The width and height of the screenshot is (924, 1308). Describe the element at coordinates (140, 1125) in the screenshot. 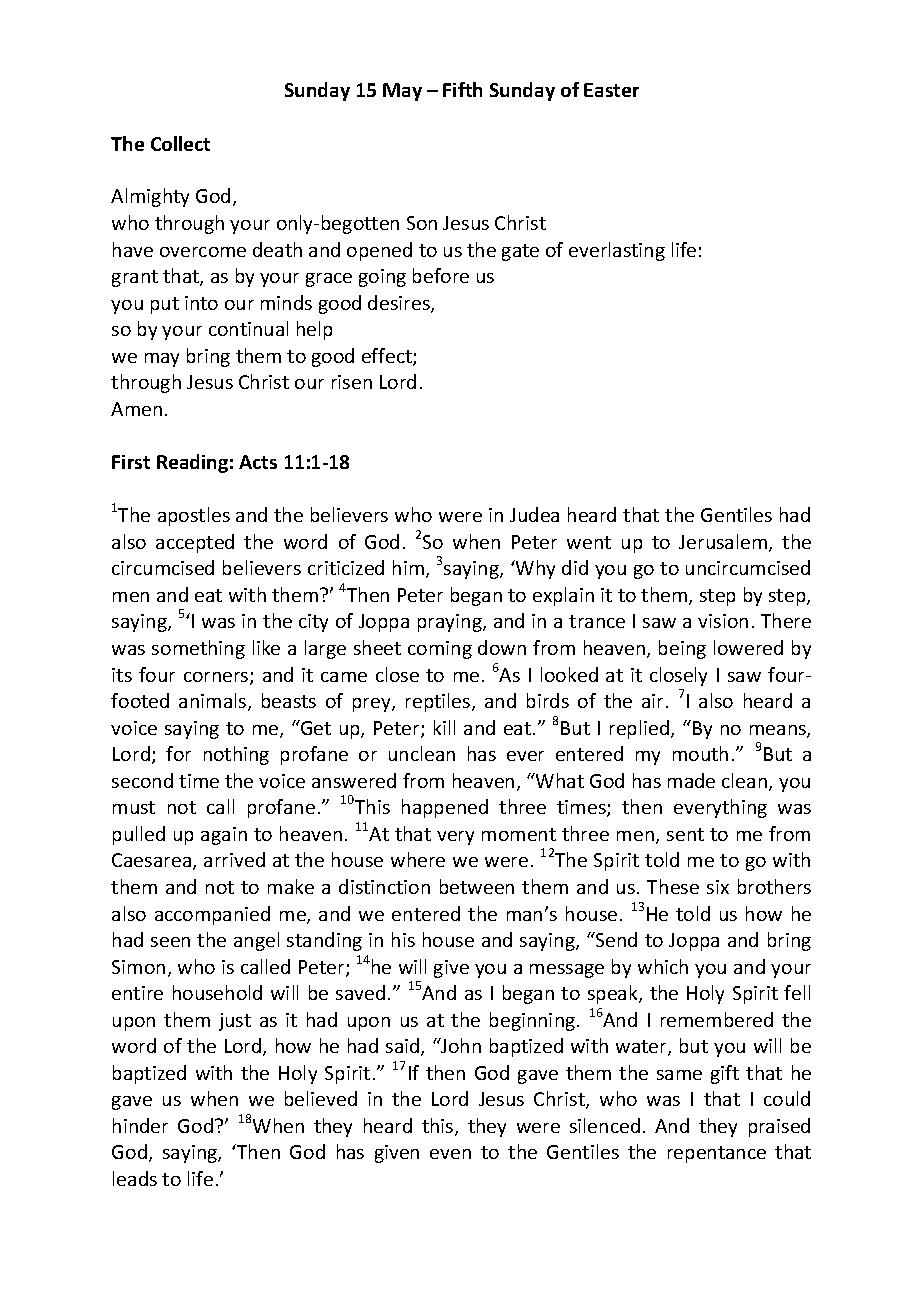

I see `hinder` at that location.
